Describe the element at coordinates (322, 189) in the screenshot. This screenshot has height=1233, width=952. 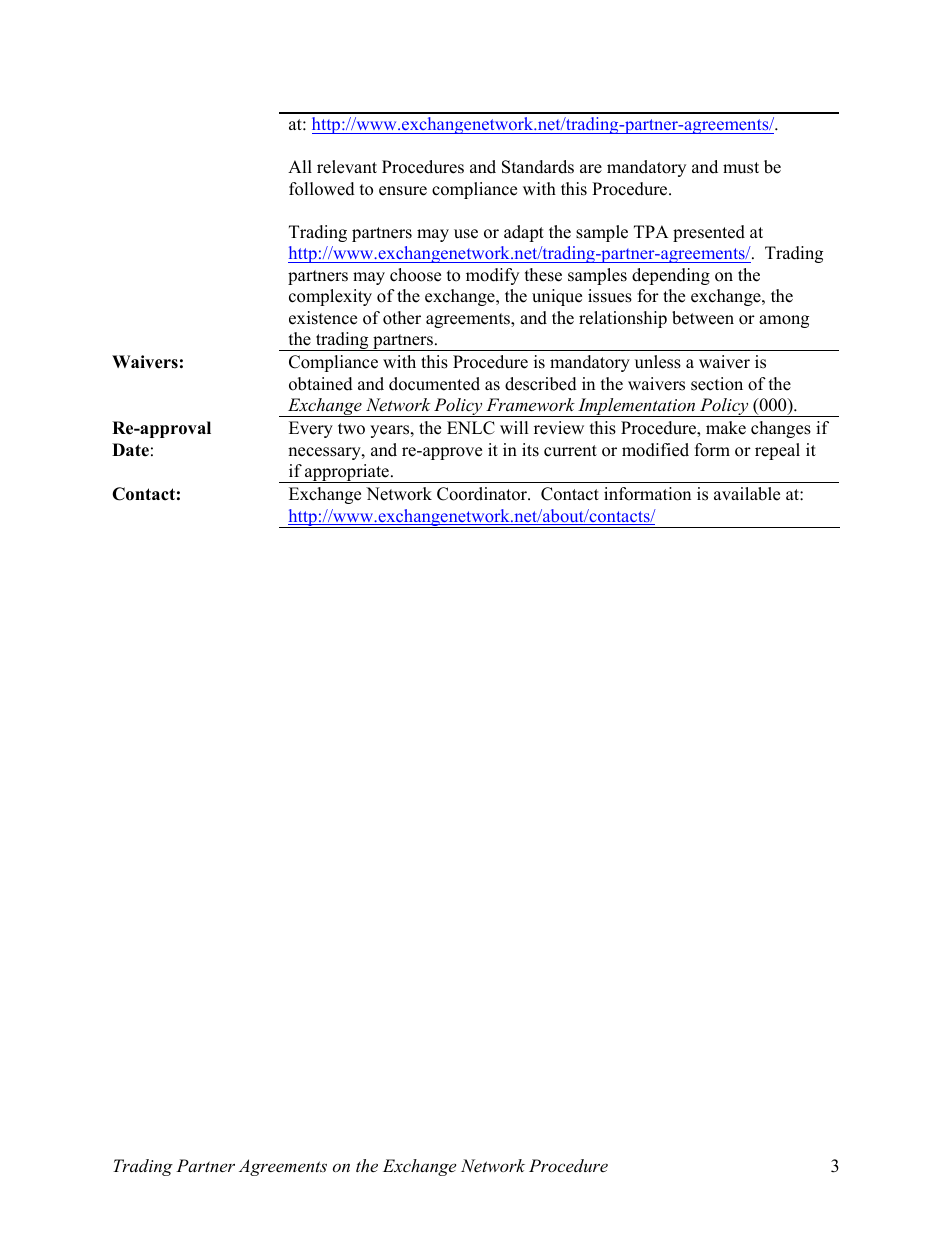
I see `followed` at that location.
